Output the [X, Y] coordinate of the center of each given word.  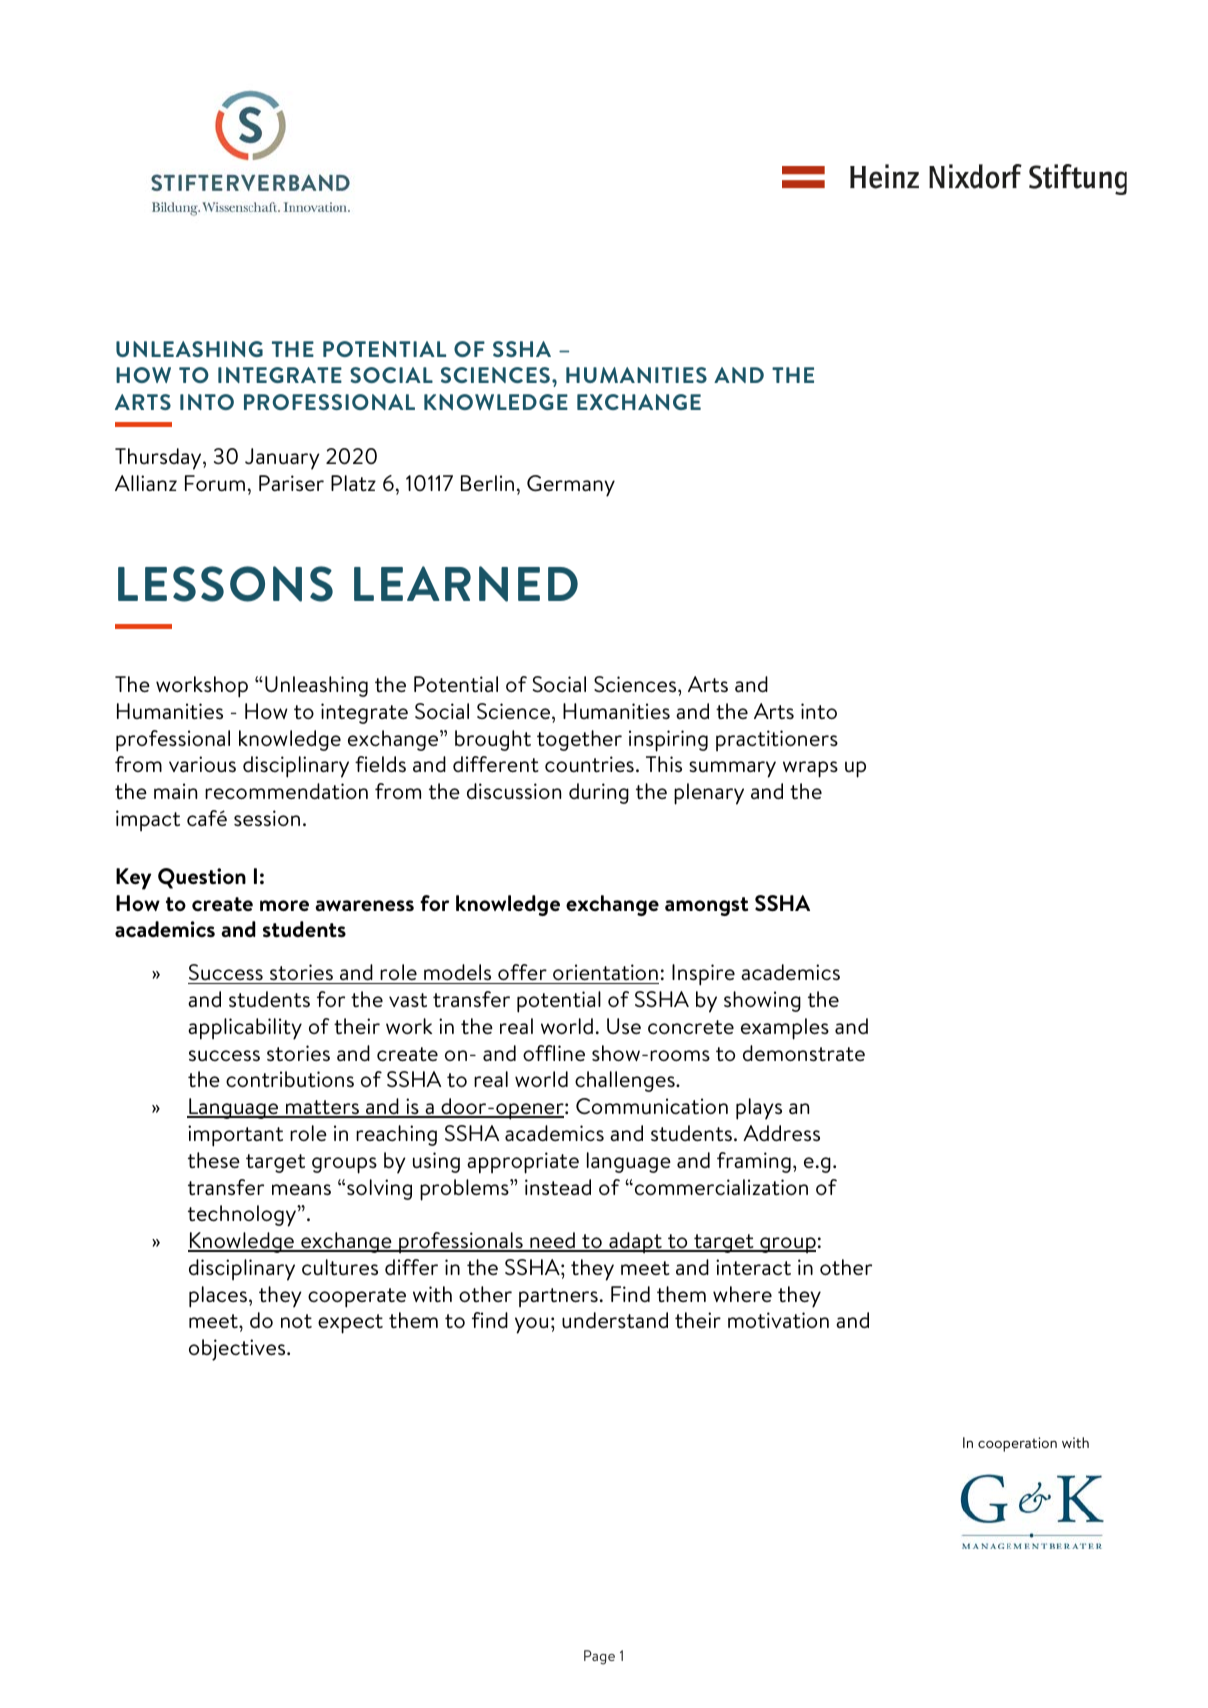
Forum [215, 483]
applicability [245, 1029]
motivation [778, 1320]
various [202, 764]
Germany [571, 486]
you [531, 1325]
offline [554, 1053]
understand [615, 1320]
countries [589, 764]
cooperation [1017, 1444]
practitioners [777, 740]
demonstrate [804, 1053]
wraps [810, 769]
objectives [238, 1350]
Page [599, 1657]
